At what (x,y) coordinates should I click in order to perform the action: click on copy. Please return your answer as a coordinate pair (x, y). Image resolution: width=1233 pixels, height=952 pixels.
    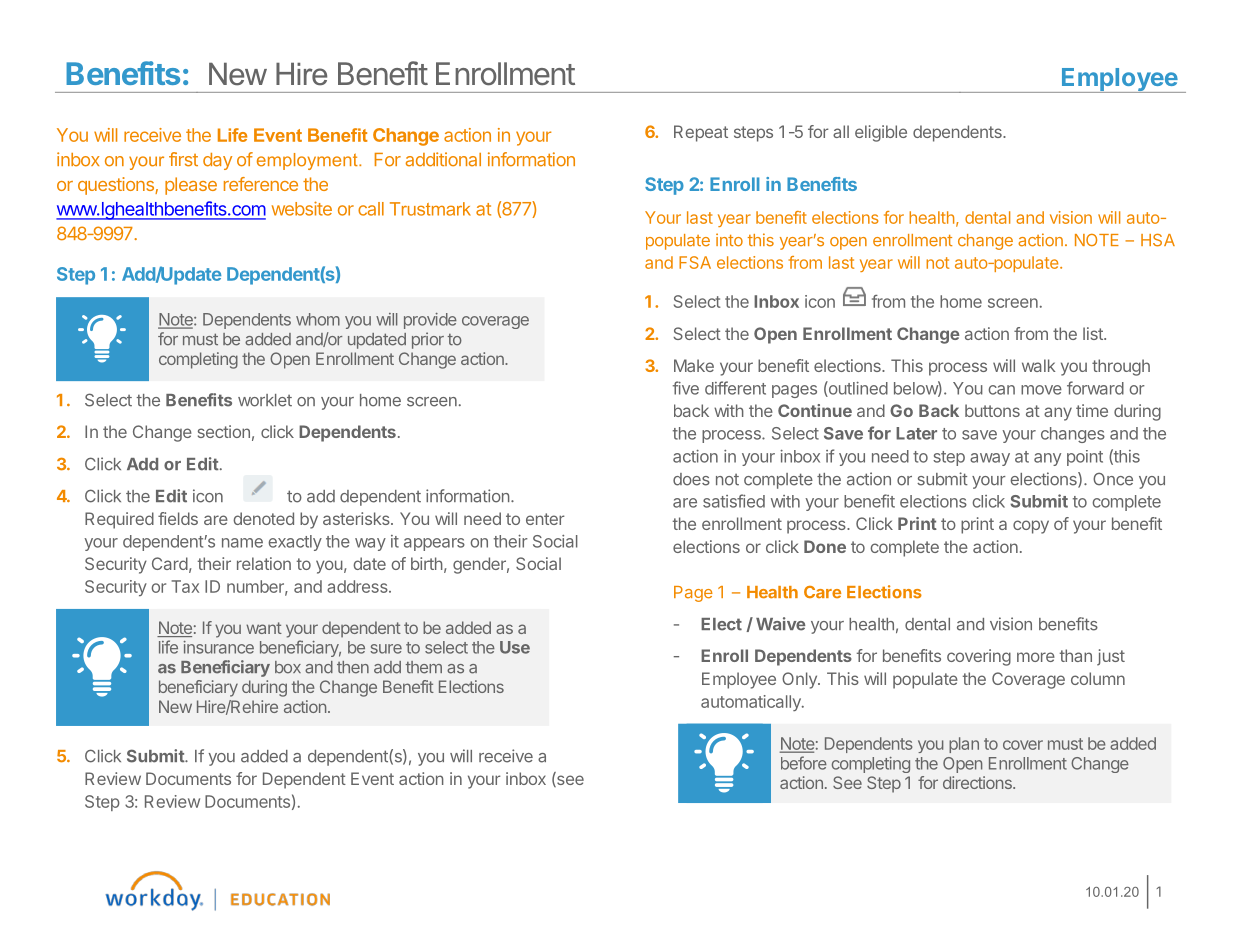
    Looking at the image, I should click on (1031, 527).
